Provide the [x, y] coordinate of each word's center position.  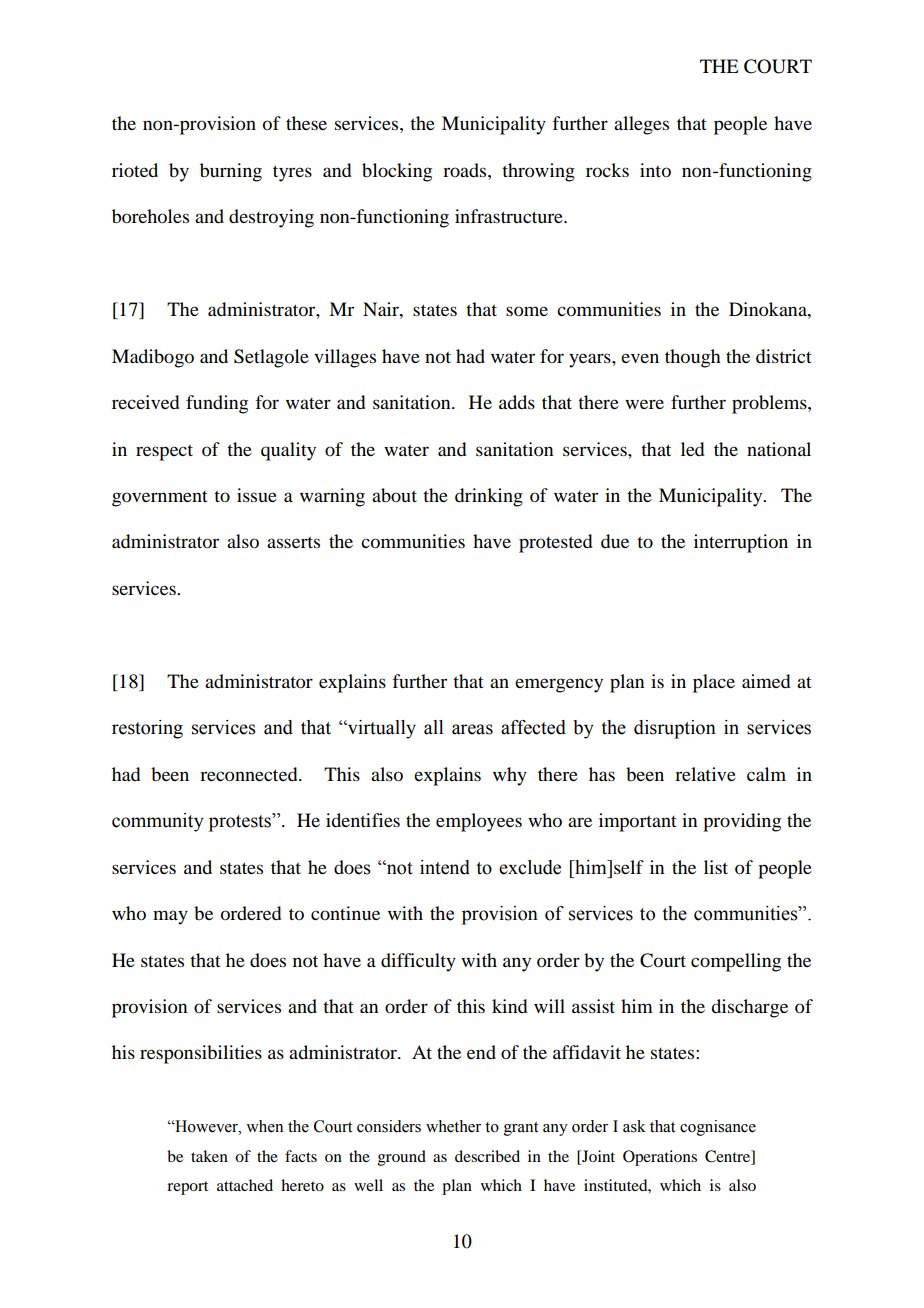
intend [445, 867]
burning [231, 172]
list [716, 867]
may [170, 917]
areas [472, 729]
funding [217, 404]
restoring [147, 729]
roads [466, 170]
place [714, 683]
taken [209, 1156]
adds [517, 402]
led [692, 449]
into [655, 170]
